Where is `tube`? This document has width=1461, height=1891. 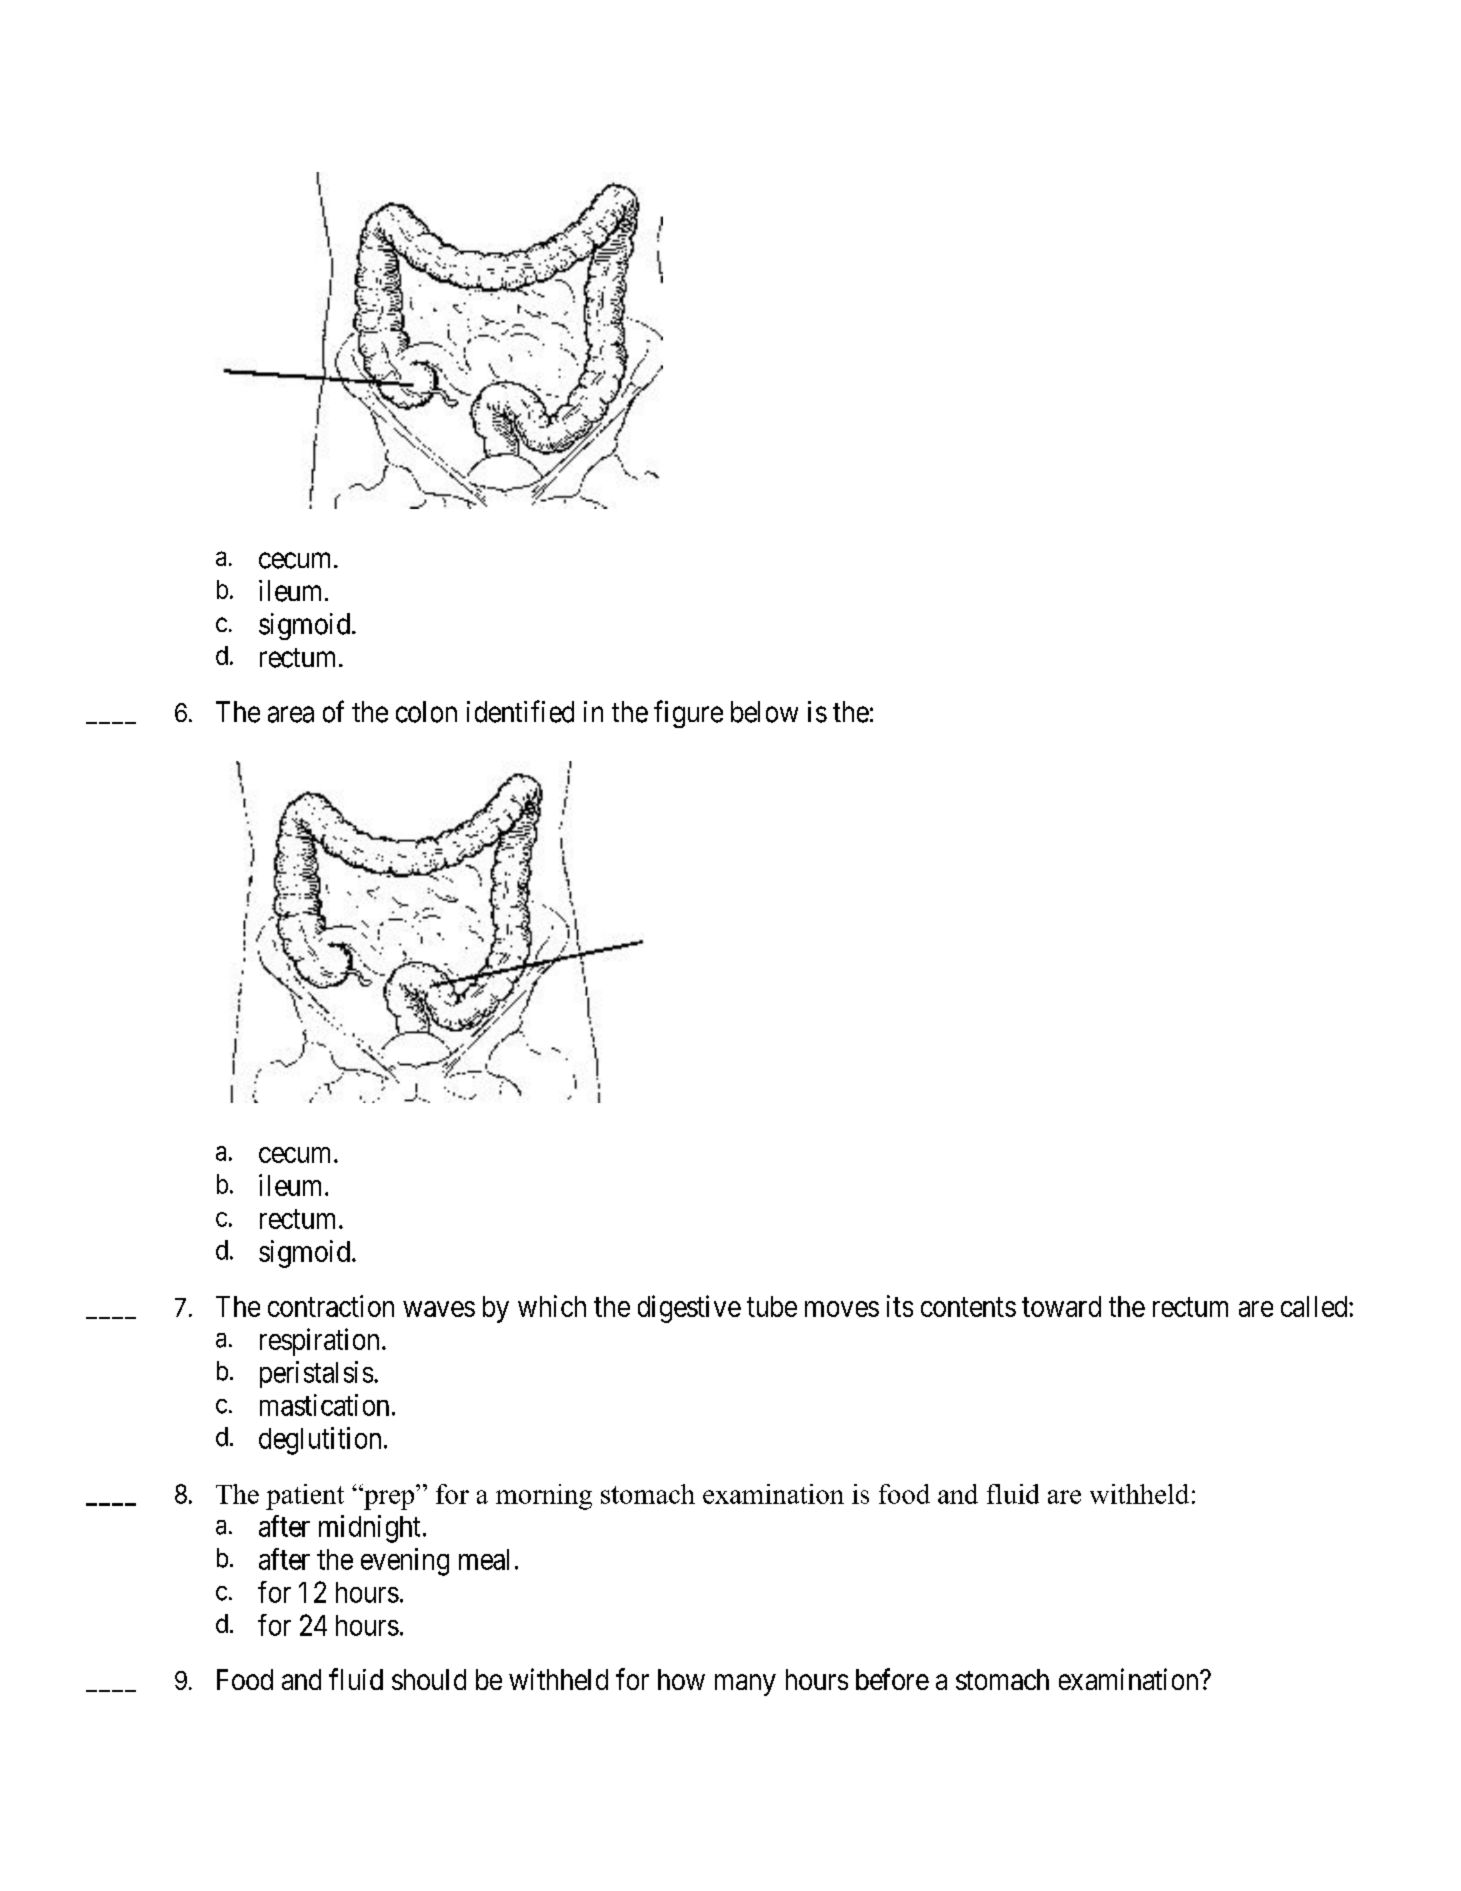
tube is located at coordinates (772, 1306).
